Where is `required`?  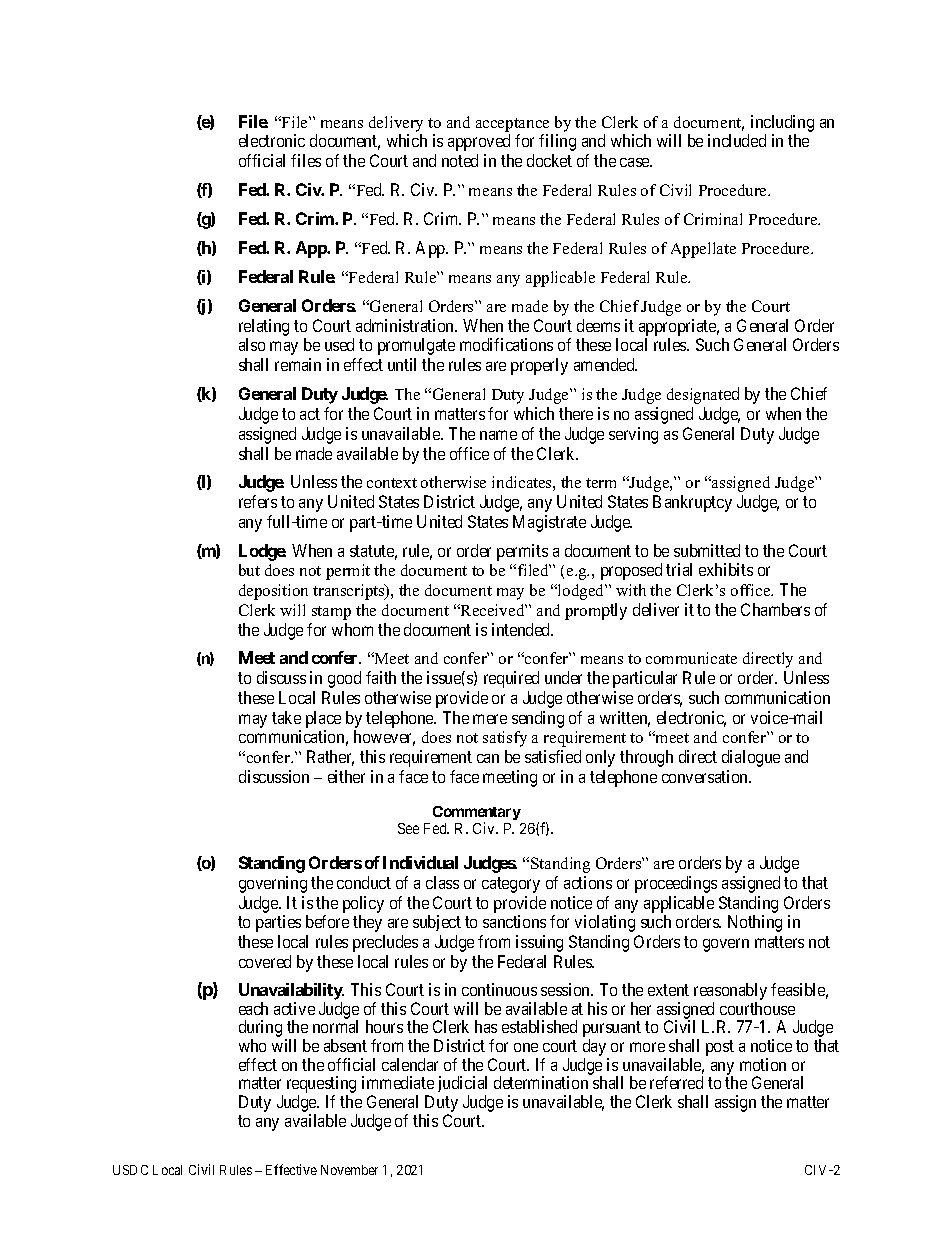
required is located at coordinates (511, 679).
